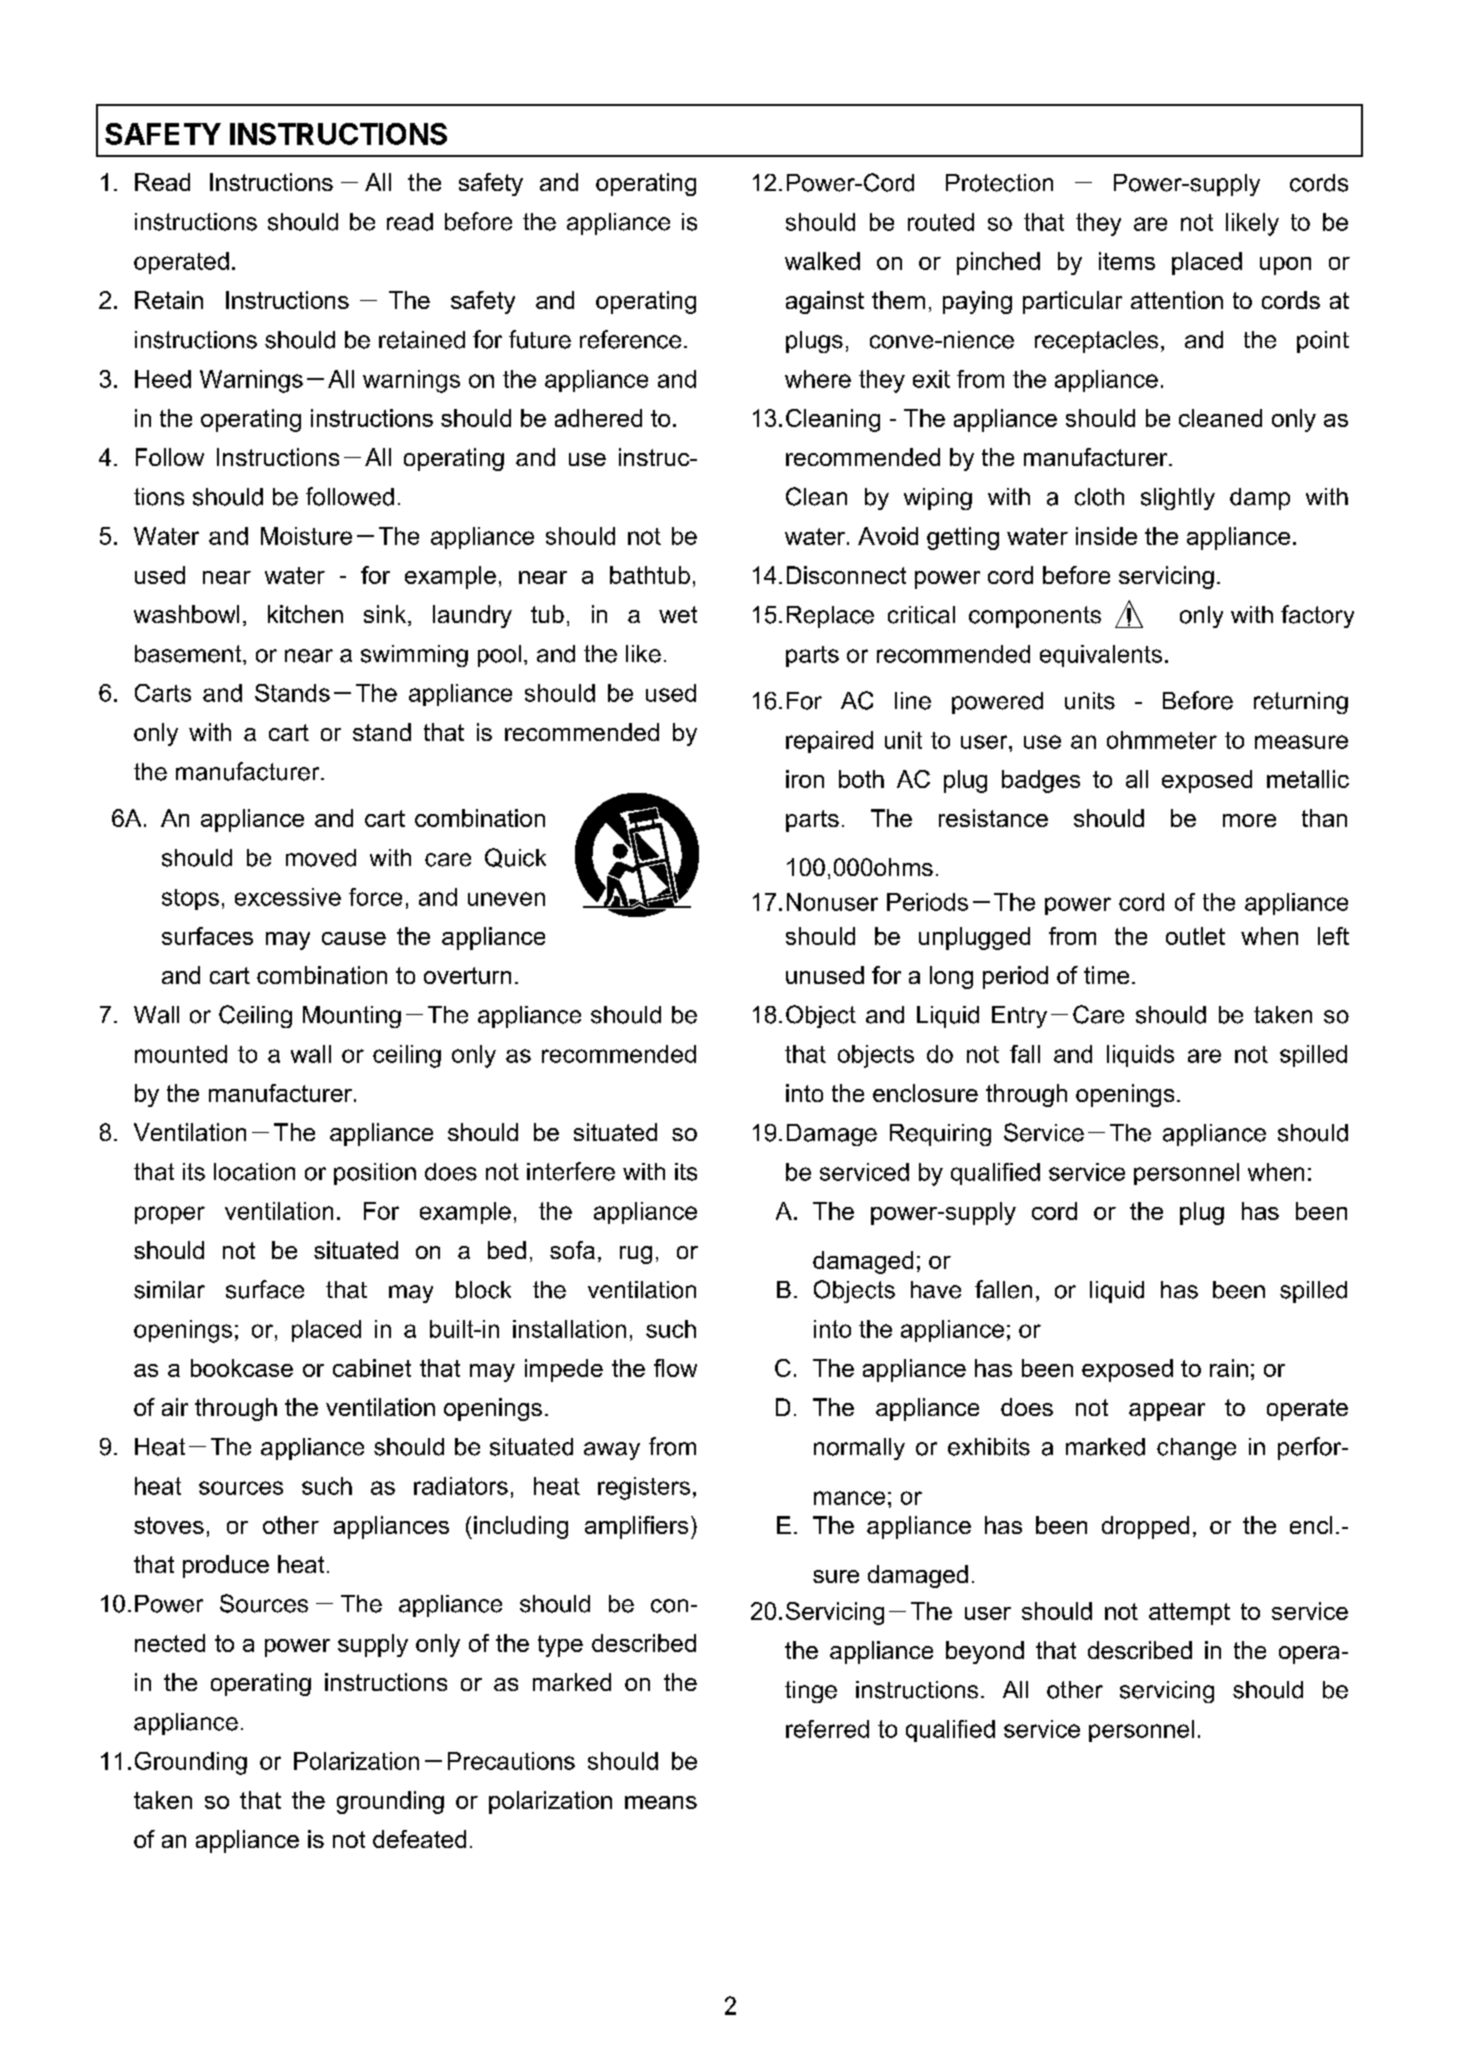 Image resolution: width=1459 pixels, height=2064 pixels. I want to click on cause, so click(354, 938).
